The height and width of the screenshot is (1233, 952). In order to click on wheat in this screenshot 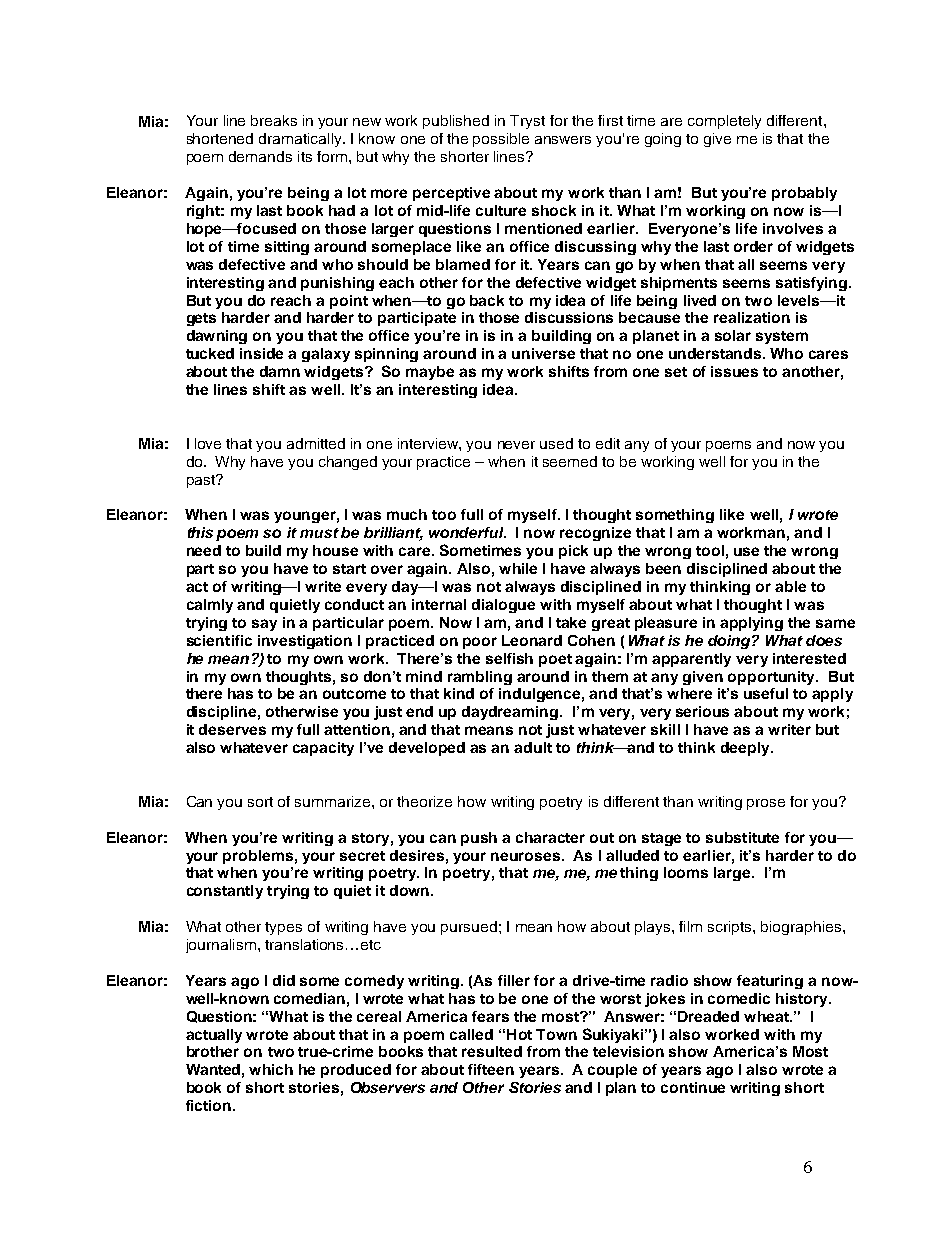, I will do `click(767, 1016)`.
